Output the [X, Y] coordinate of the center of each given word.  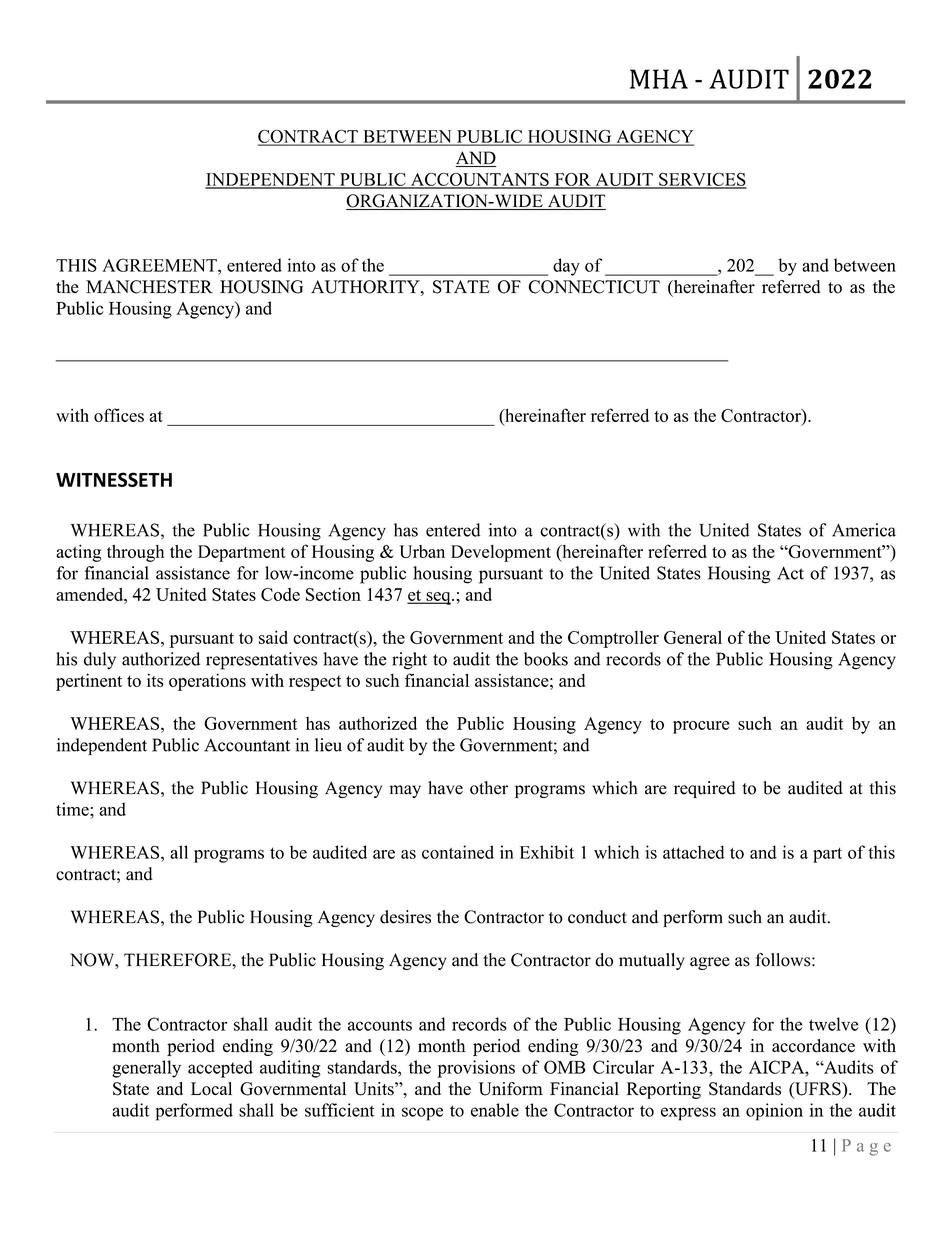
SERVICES [702, 180]
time [73, 809]
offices [119, 415]
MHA [659, 79]
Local [211, 1089]
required [705, 789]
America [864, 530]
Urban [422, 551]
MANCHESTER [149, 287]
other [489, 788]
